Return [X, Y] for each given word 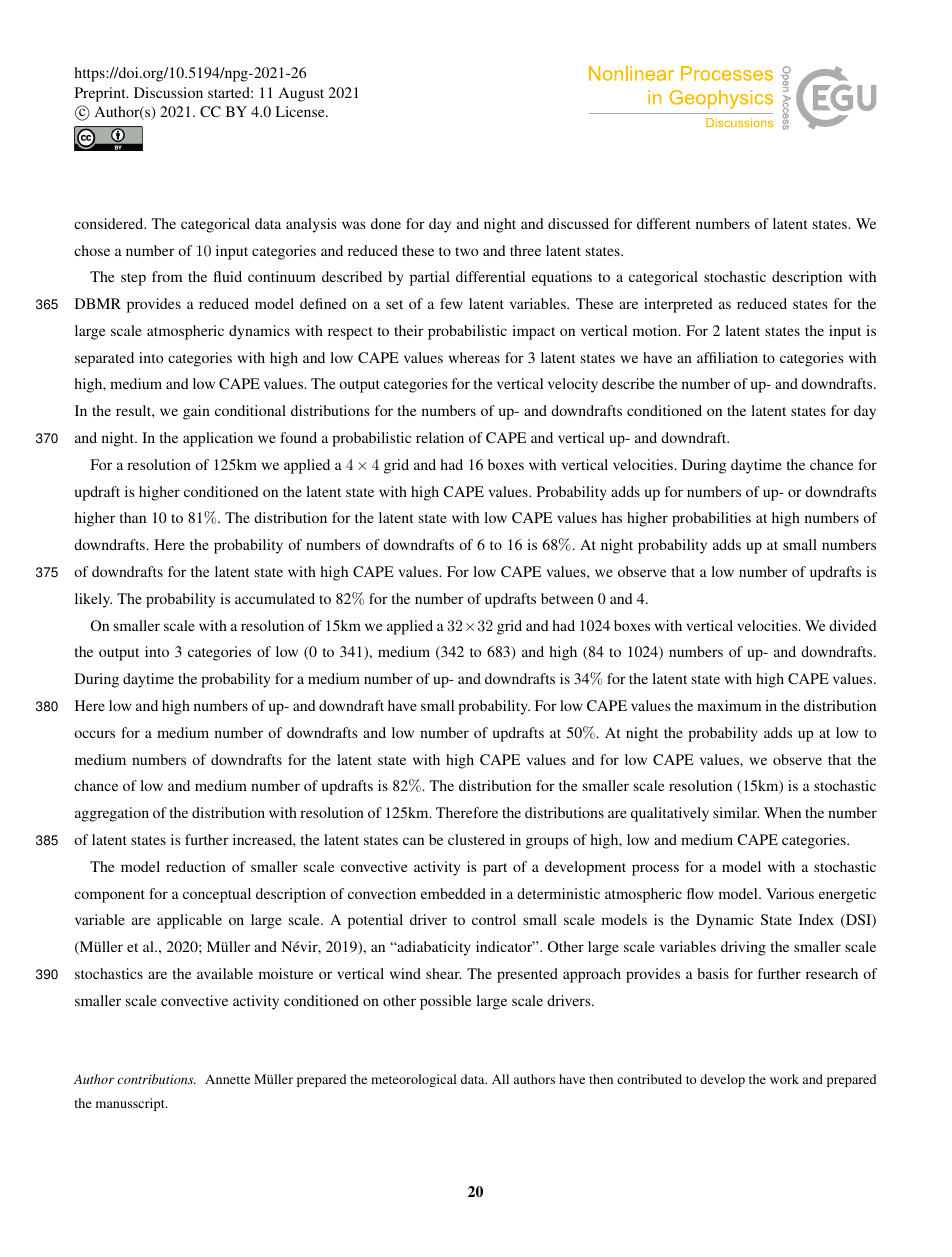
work [784, 1079]
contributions [156, 1079]
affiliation [727, 357]
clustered [476, 839]
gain [196, 412]
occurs [94, 734]
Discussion [168, 92]
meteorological [414, 1080]
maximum [729, 705]
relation [440, 437]
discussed [578, 223]
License [301, 111]
